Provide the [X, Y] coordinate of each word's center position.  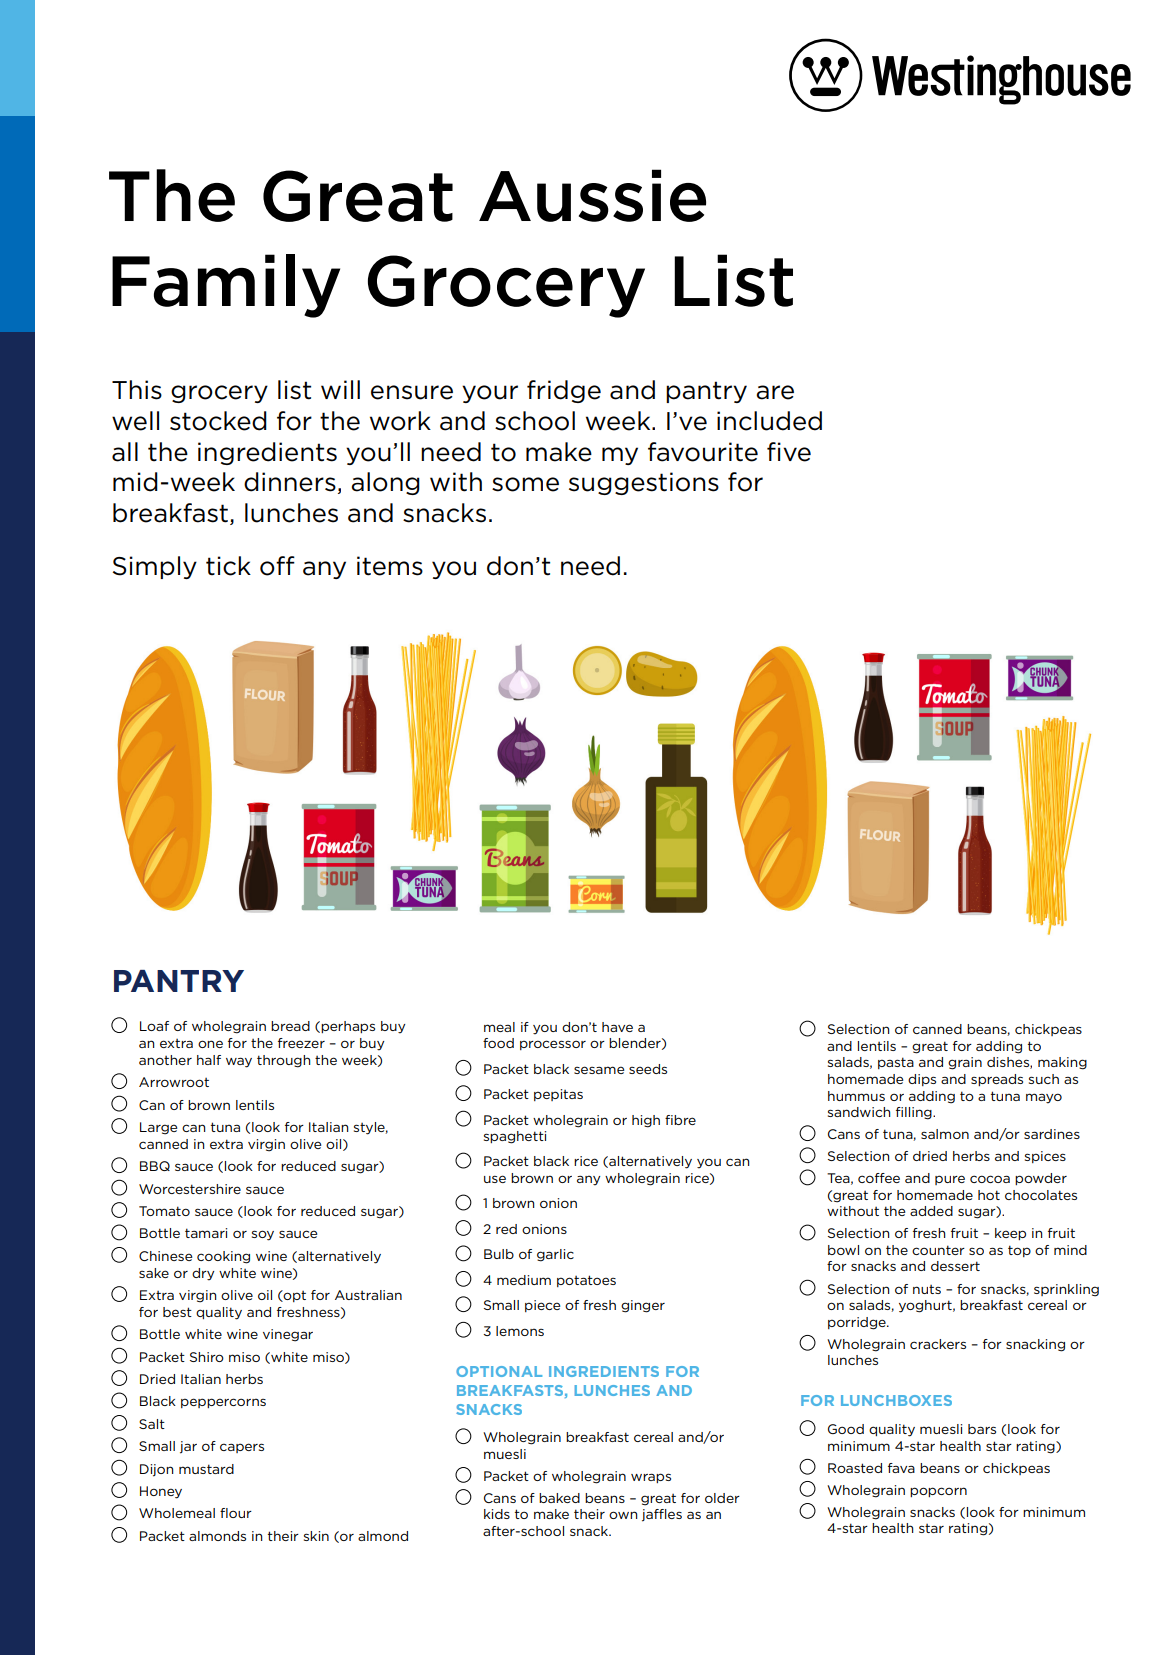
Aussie [592, 195]
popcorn [938, 1492]
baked [559, 1498]
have [617, 1027]
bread [290, 1026]
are [775, 392]
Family [226, 286]
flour [236, 1513]
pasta [896, 1063]
